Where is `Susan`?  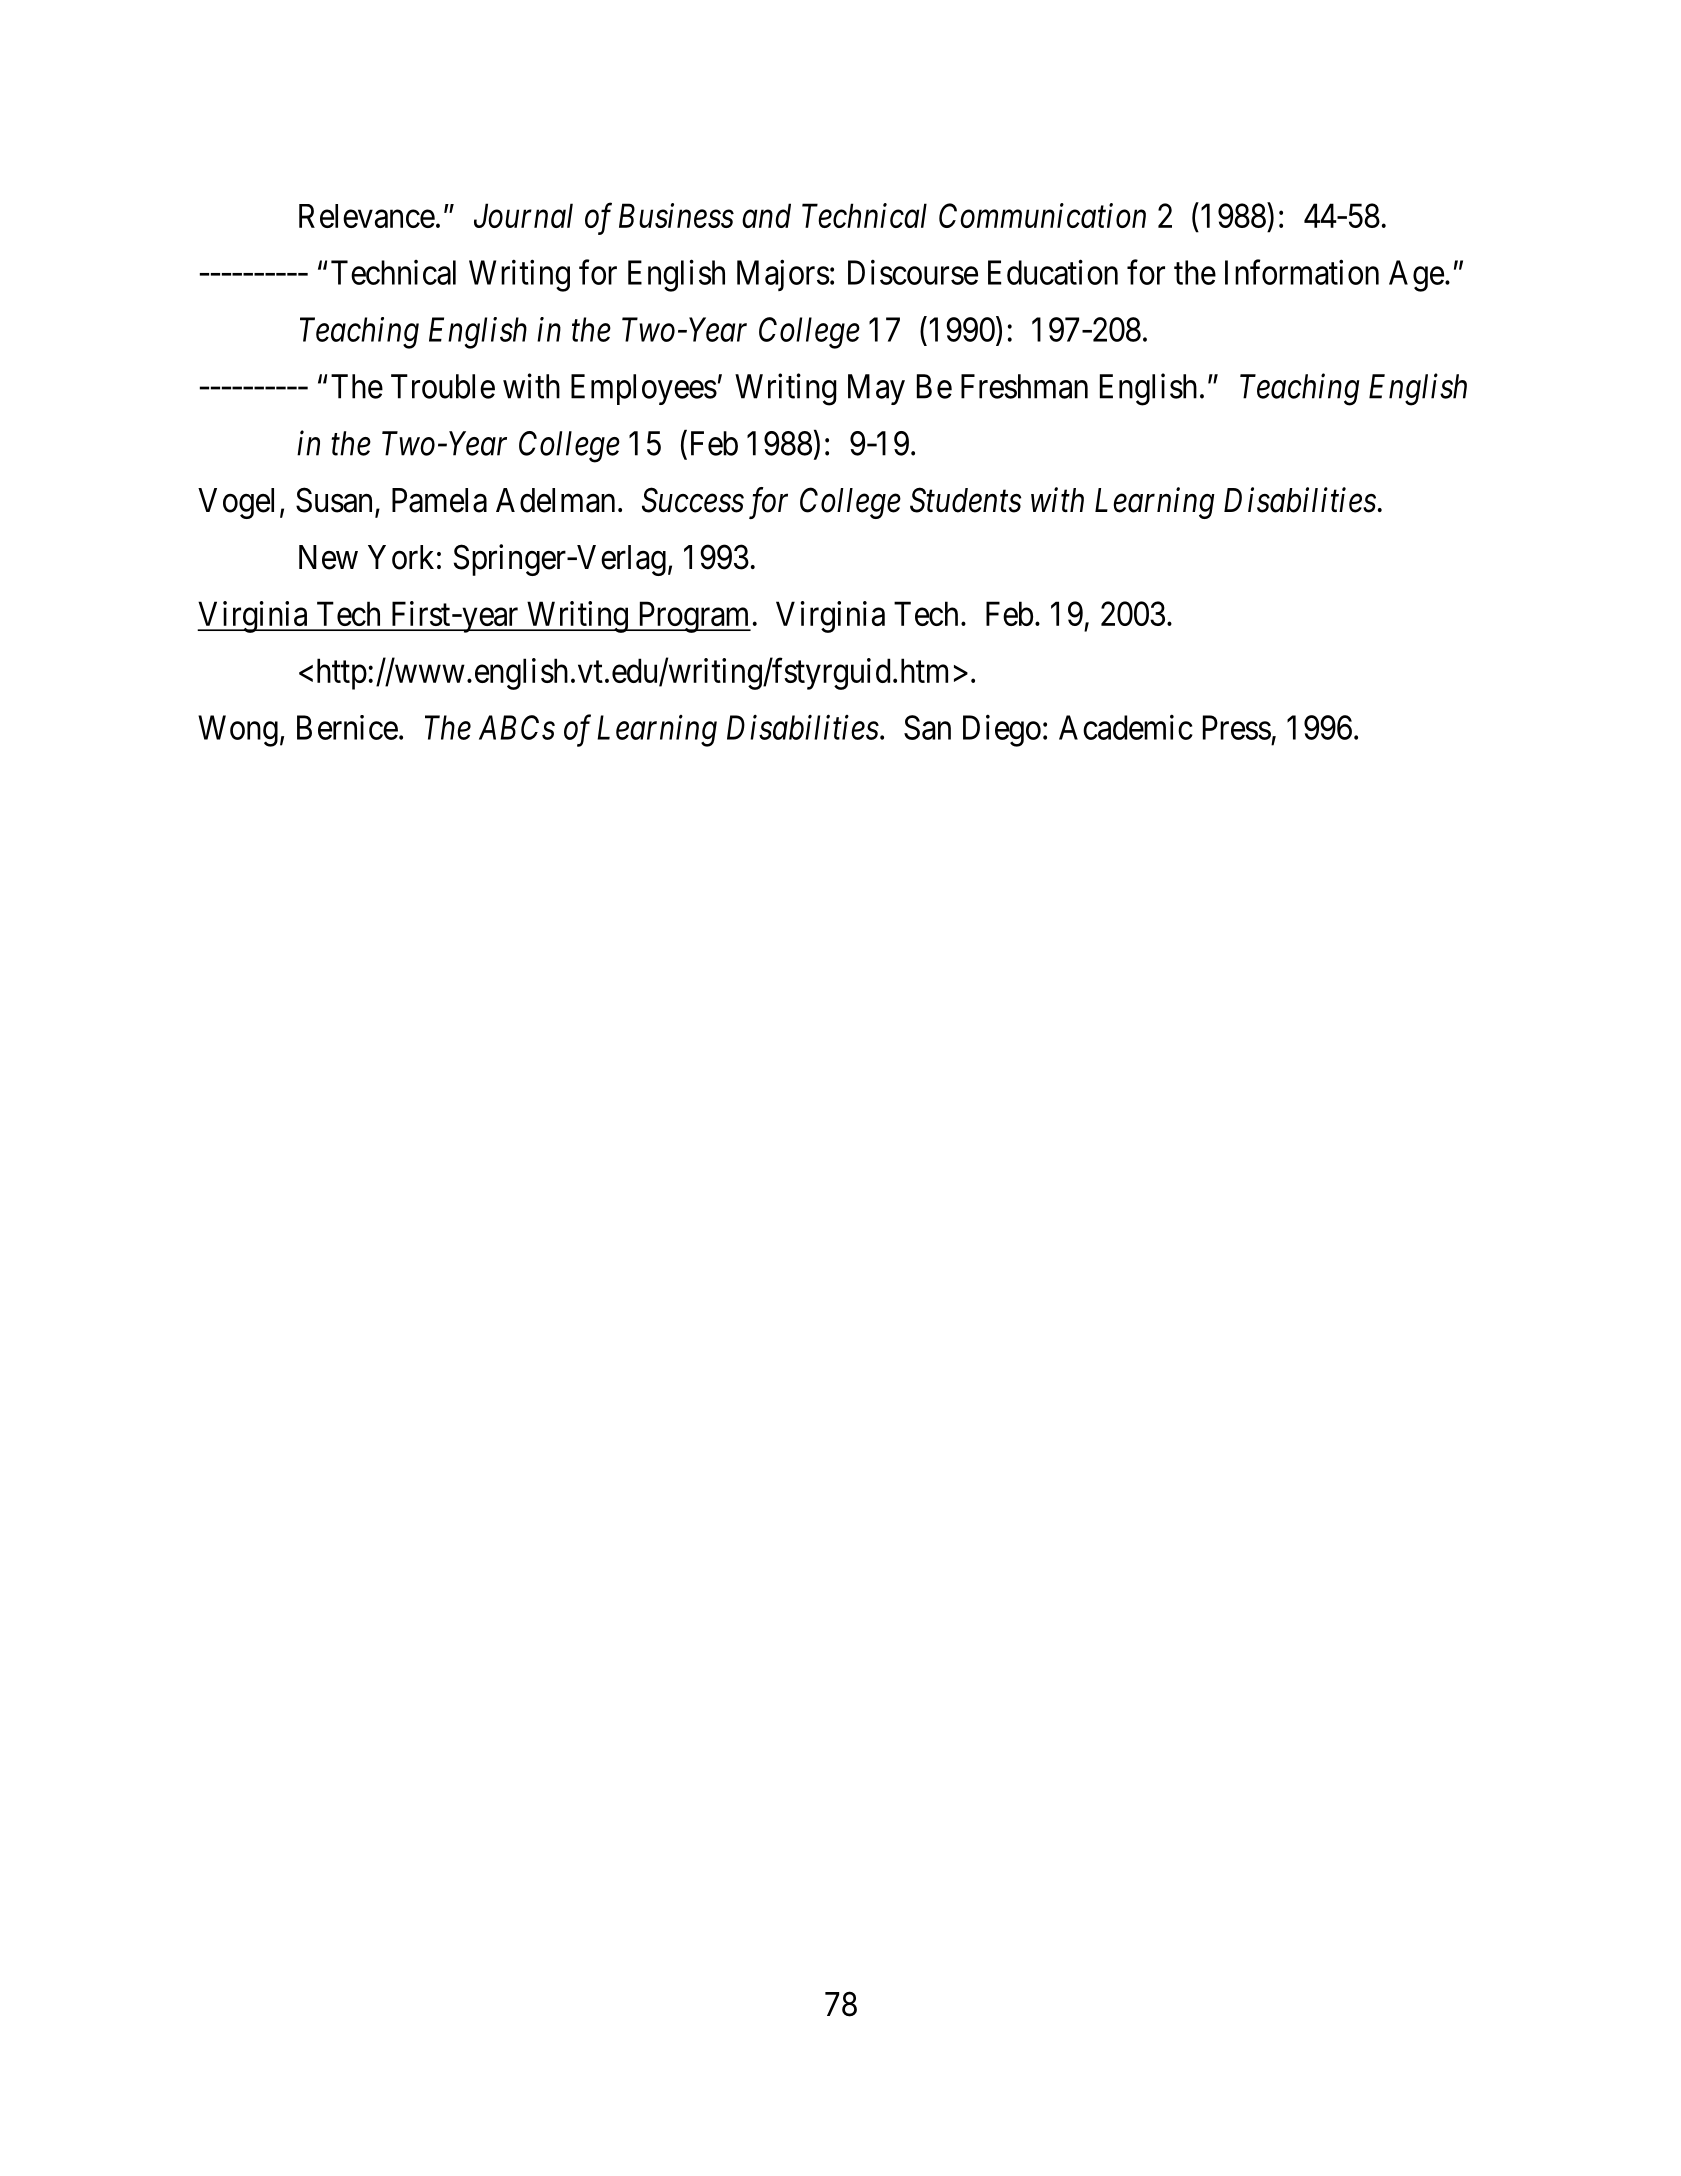
Susan is located at coordinates (334, 500).
